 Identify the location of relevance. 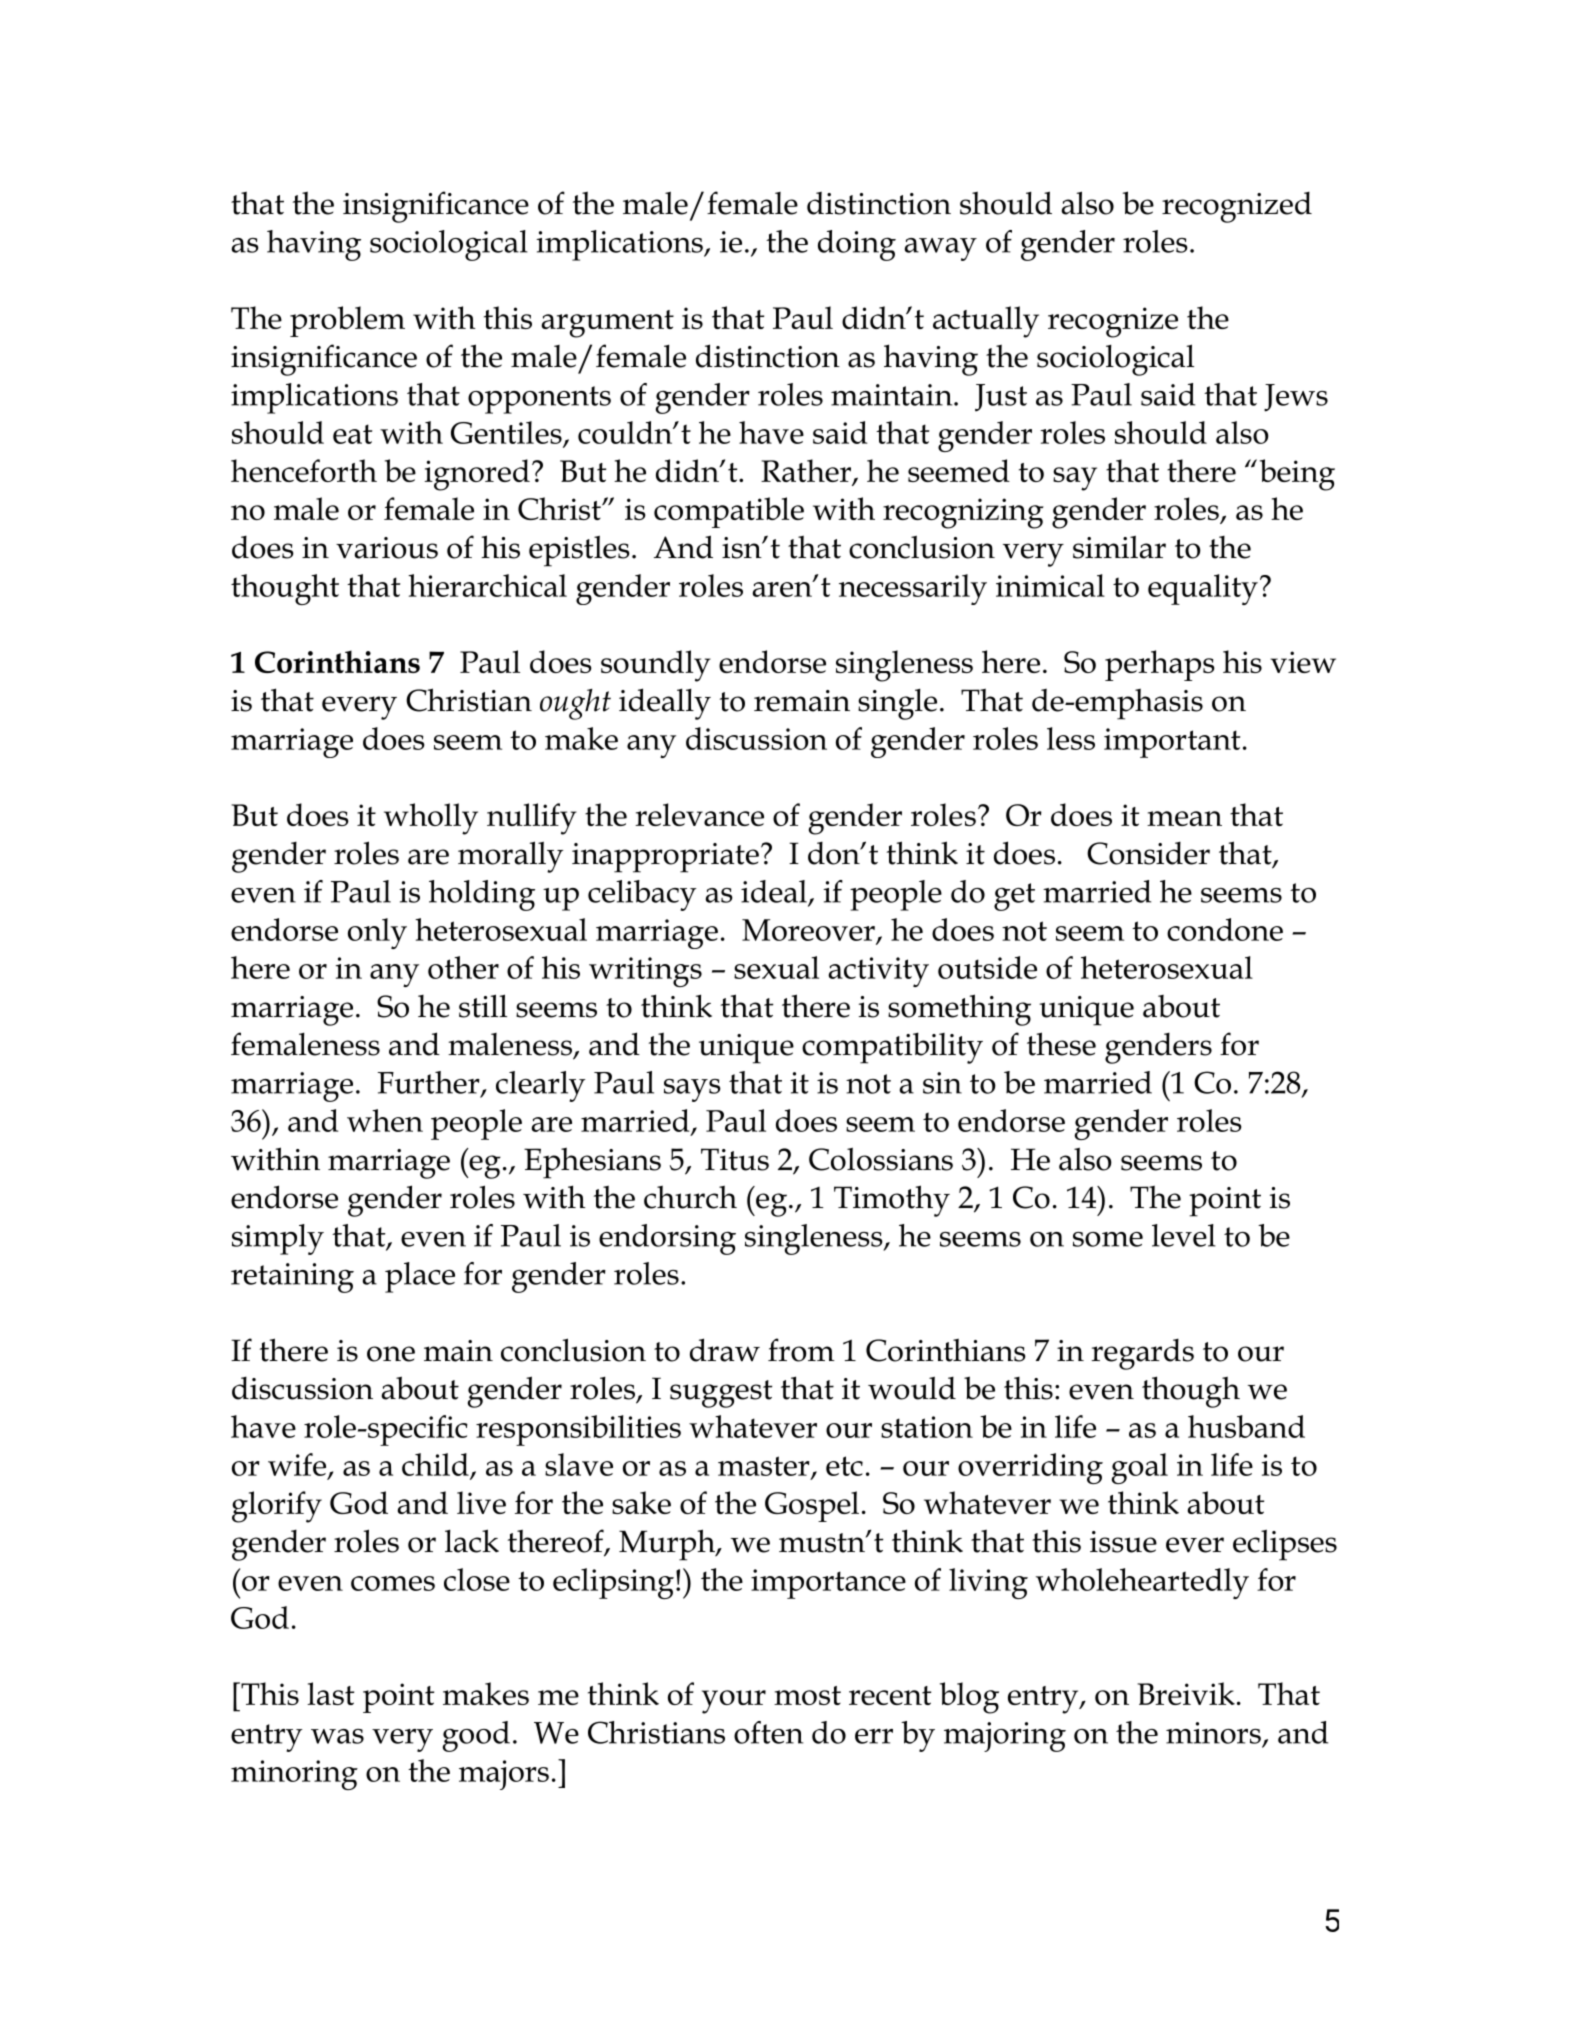
(699, 814).
